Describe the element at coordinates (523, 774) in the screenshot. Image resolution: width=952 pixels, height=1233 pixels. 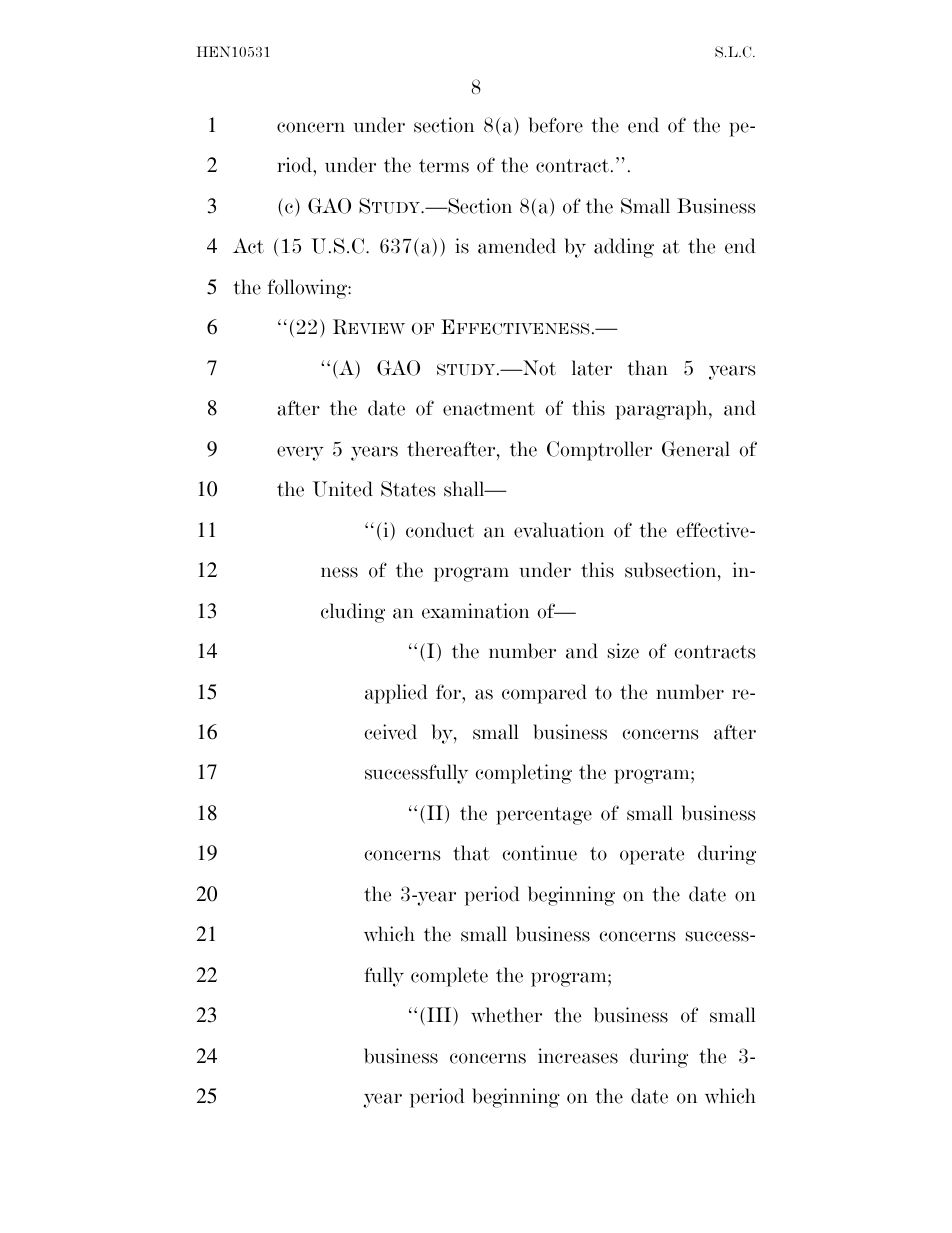
I see `completing` at that location.
